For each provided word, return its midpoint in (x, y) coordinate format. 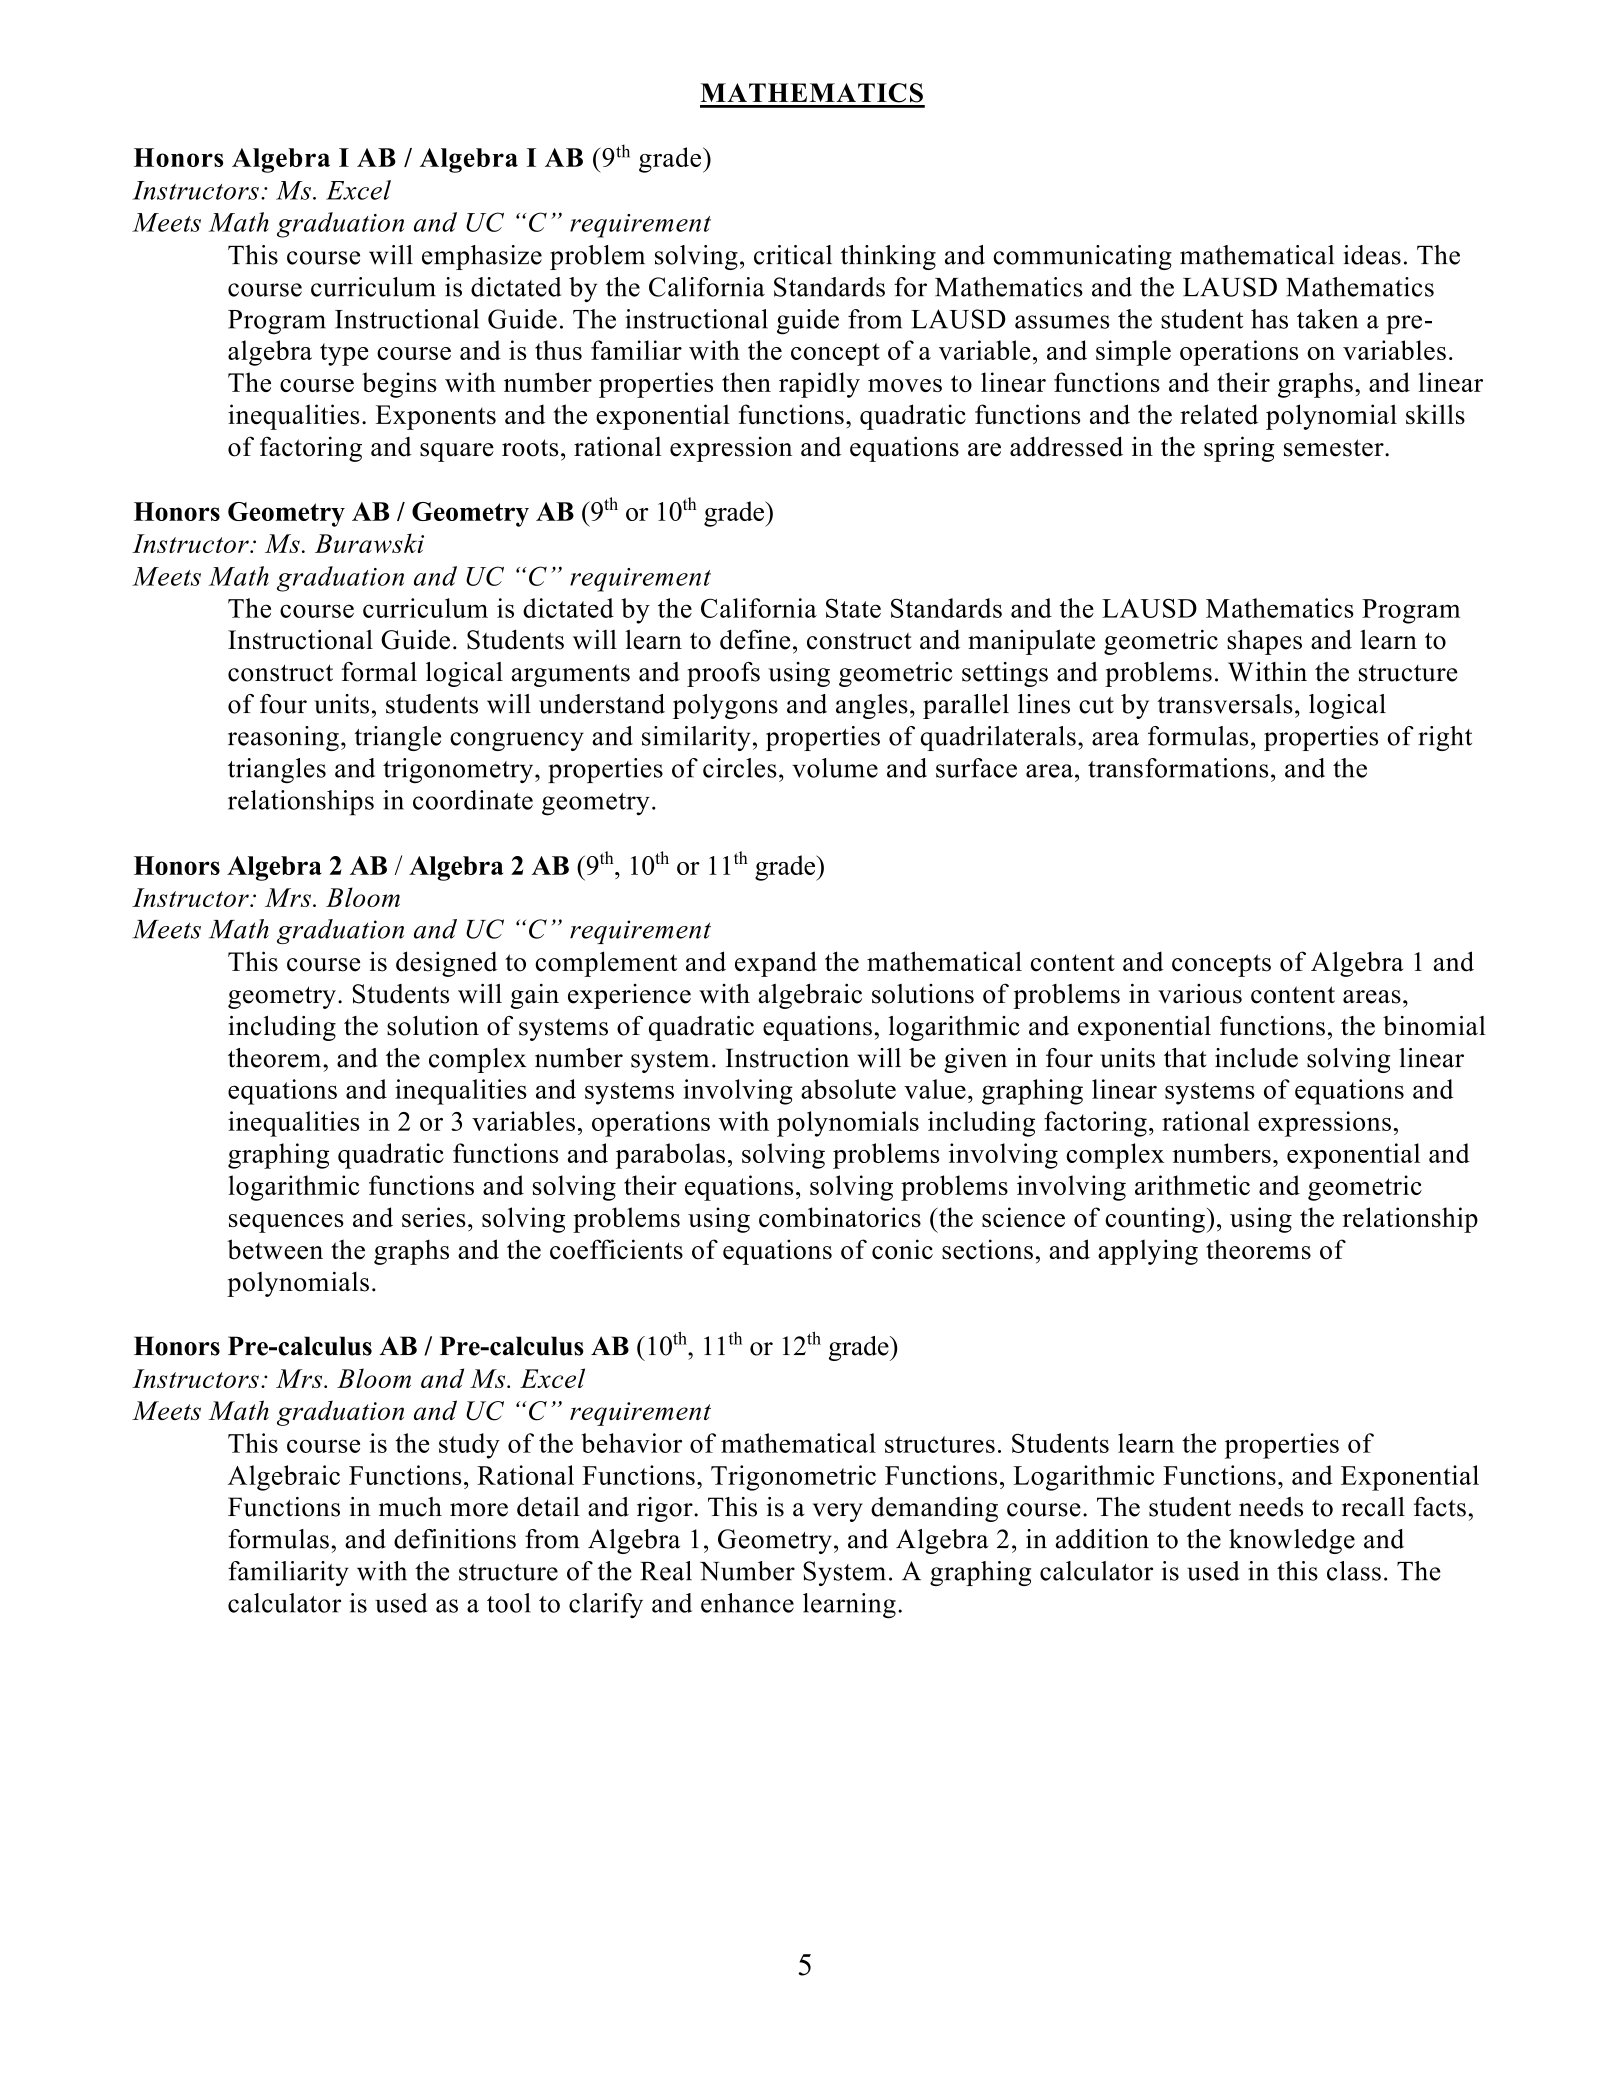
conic (902, 1249)
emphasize (482, 257)
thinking (888, 257)
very (838, 1512)
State (853, 608)
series (434, 1217)
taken (1327, 319)
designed (446, 964)
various (1200, 994)
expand (776, 964)
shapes (1264, 642)
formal (379, 672)
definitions (455, 1539)
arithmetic (1192, 1185)
